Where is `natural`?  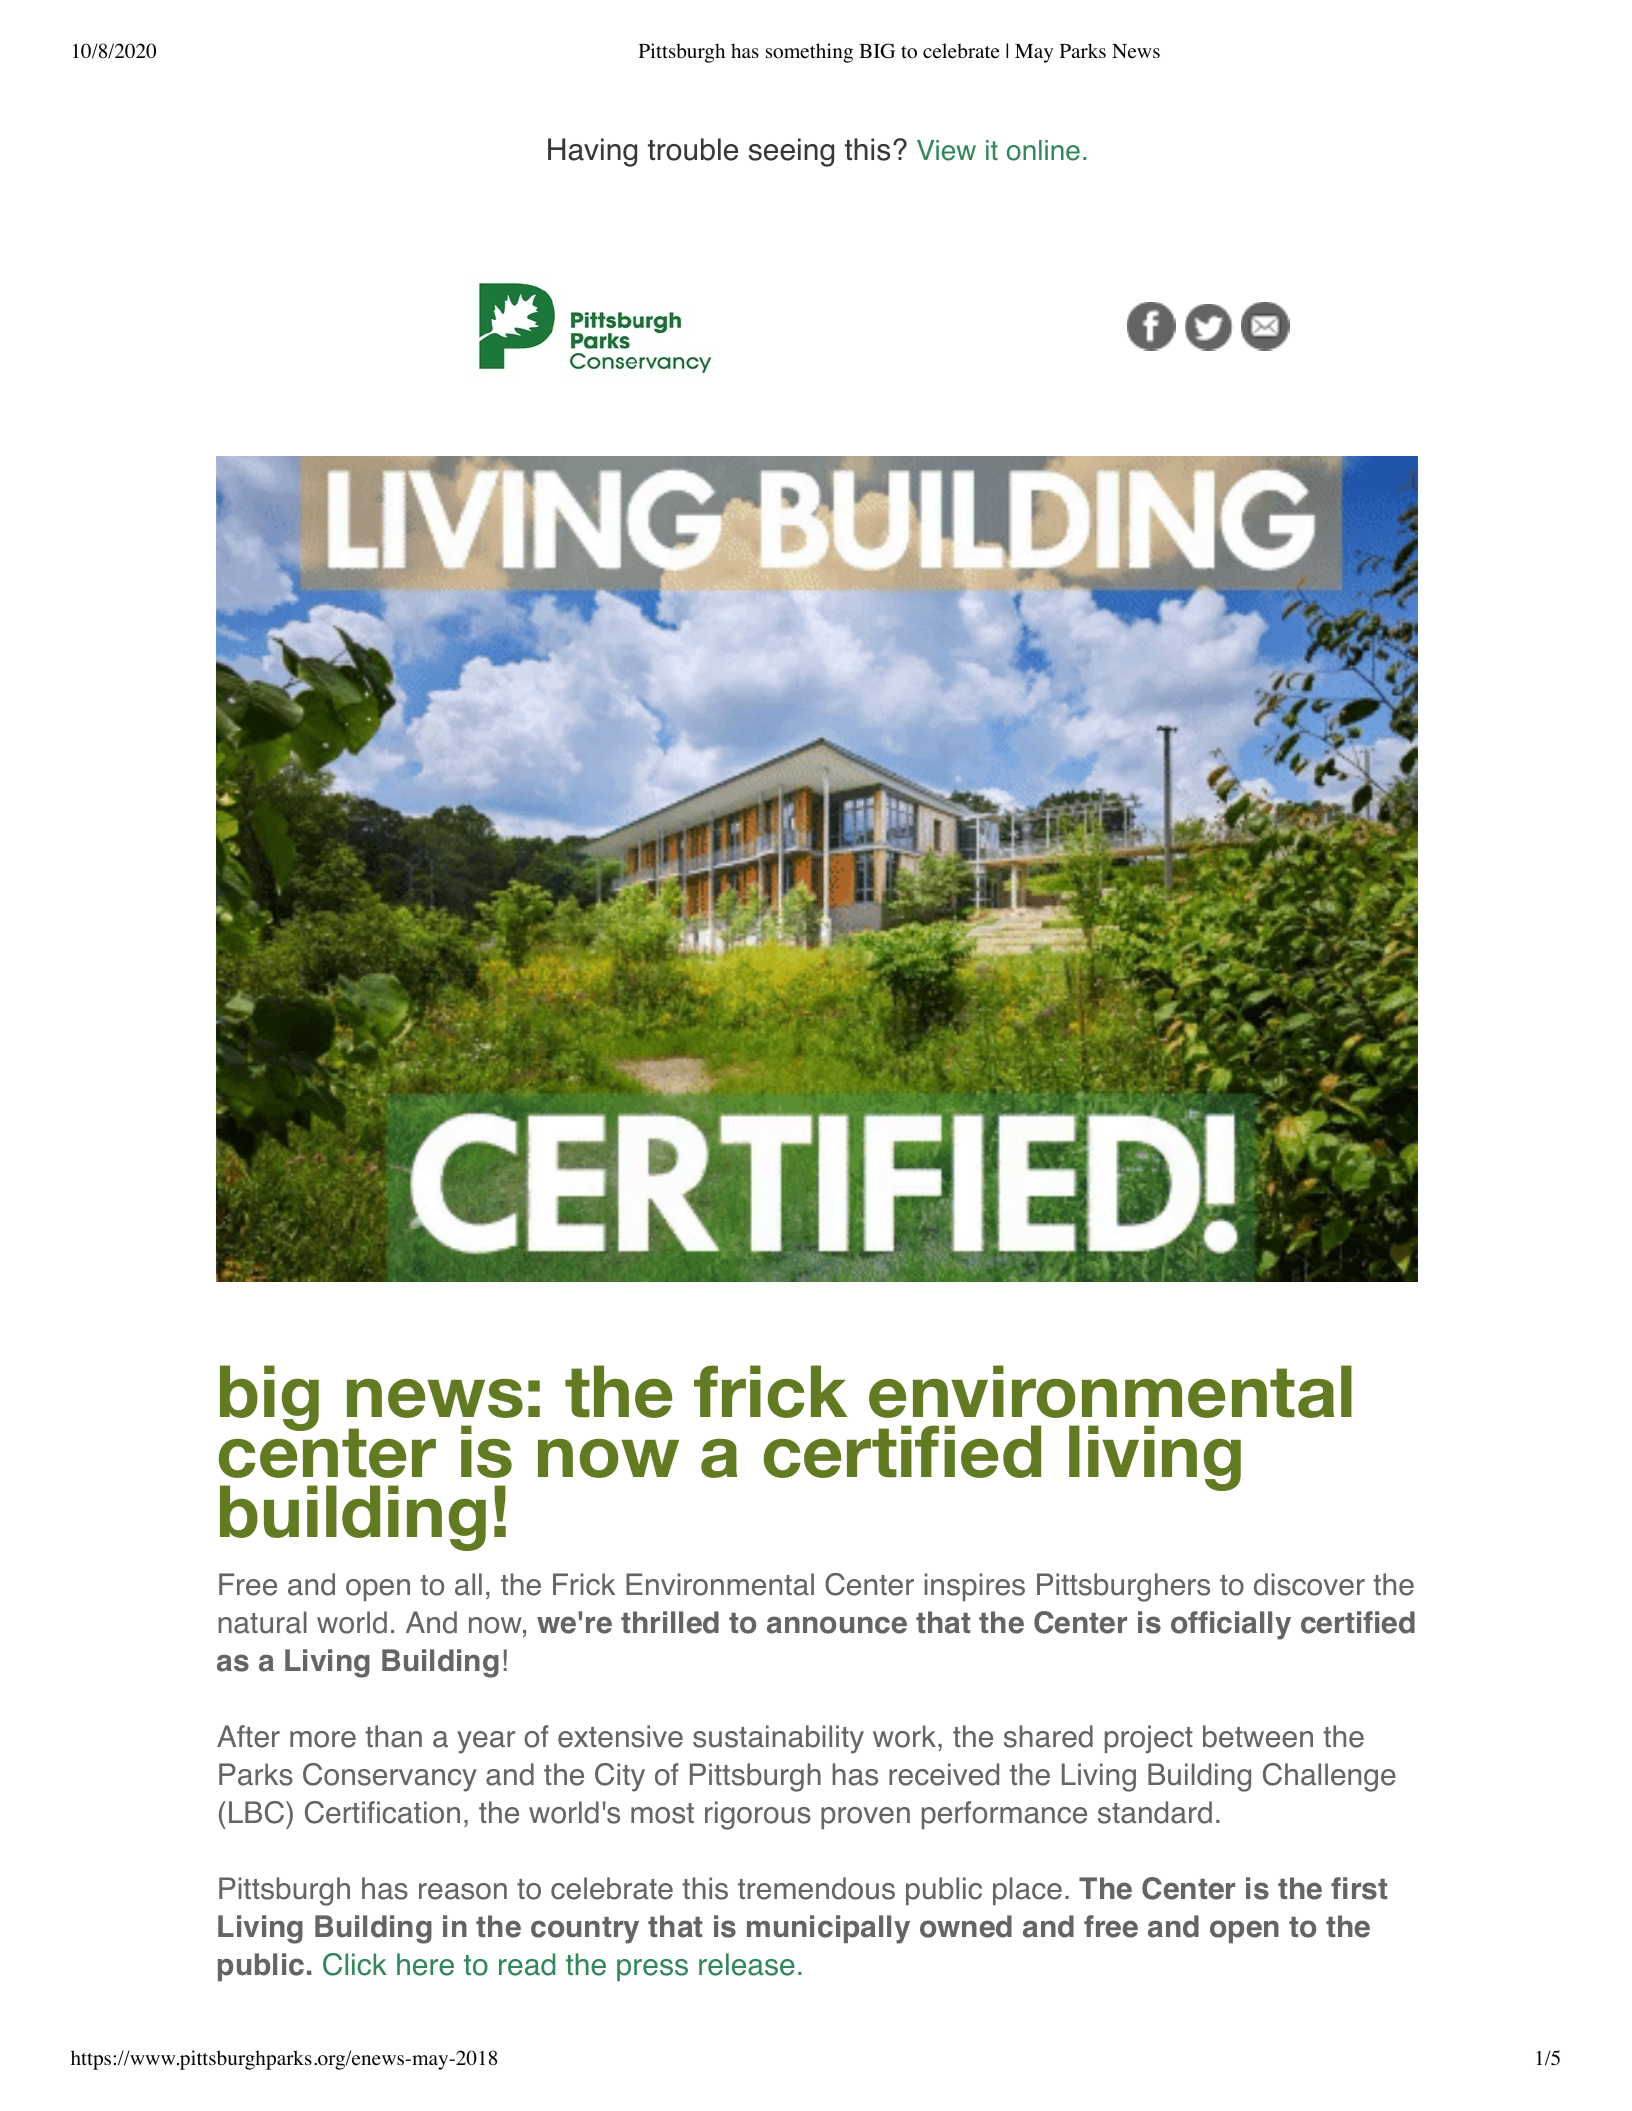
natural is located at coordinates (262, 1622).
